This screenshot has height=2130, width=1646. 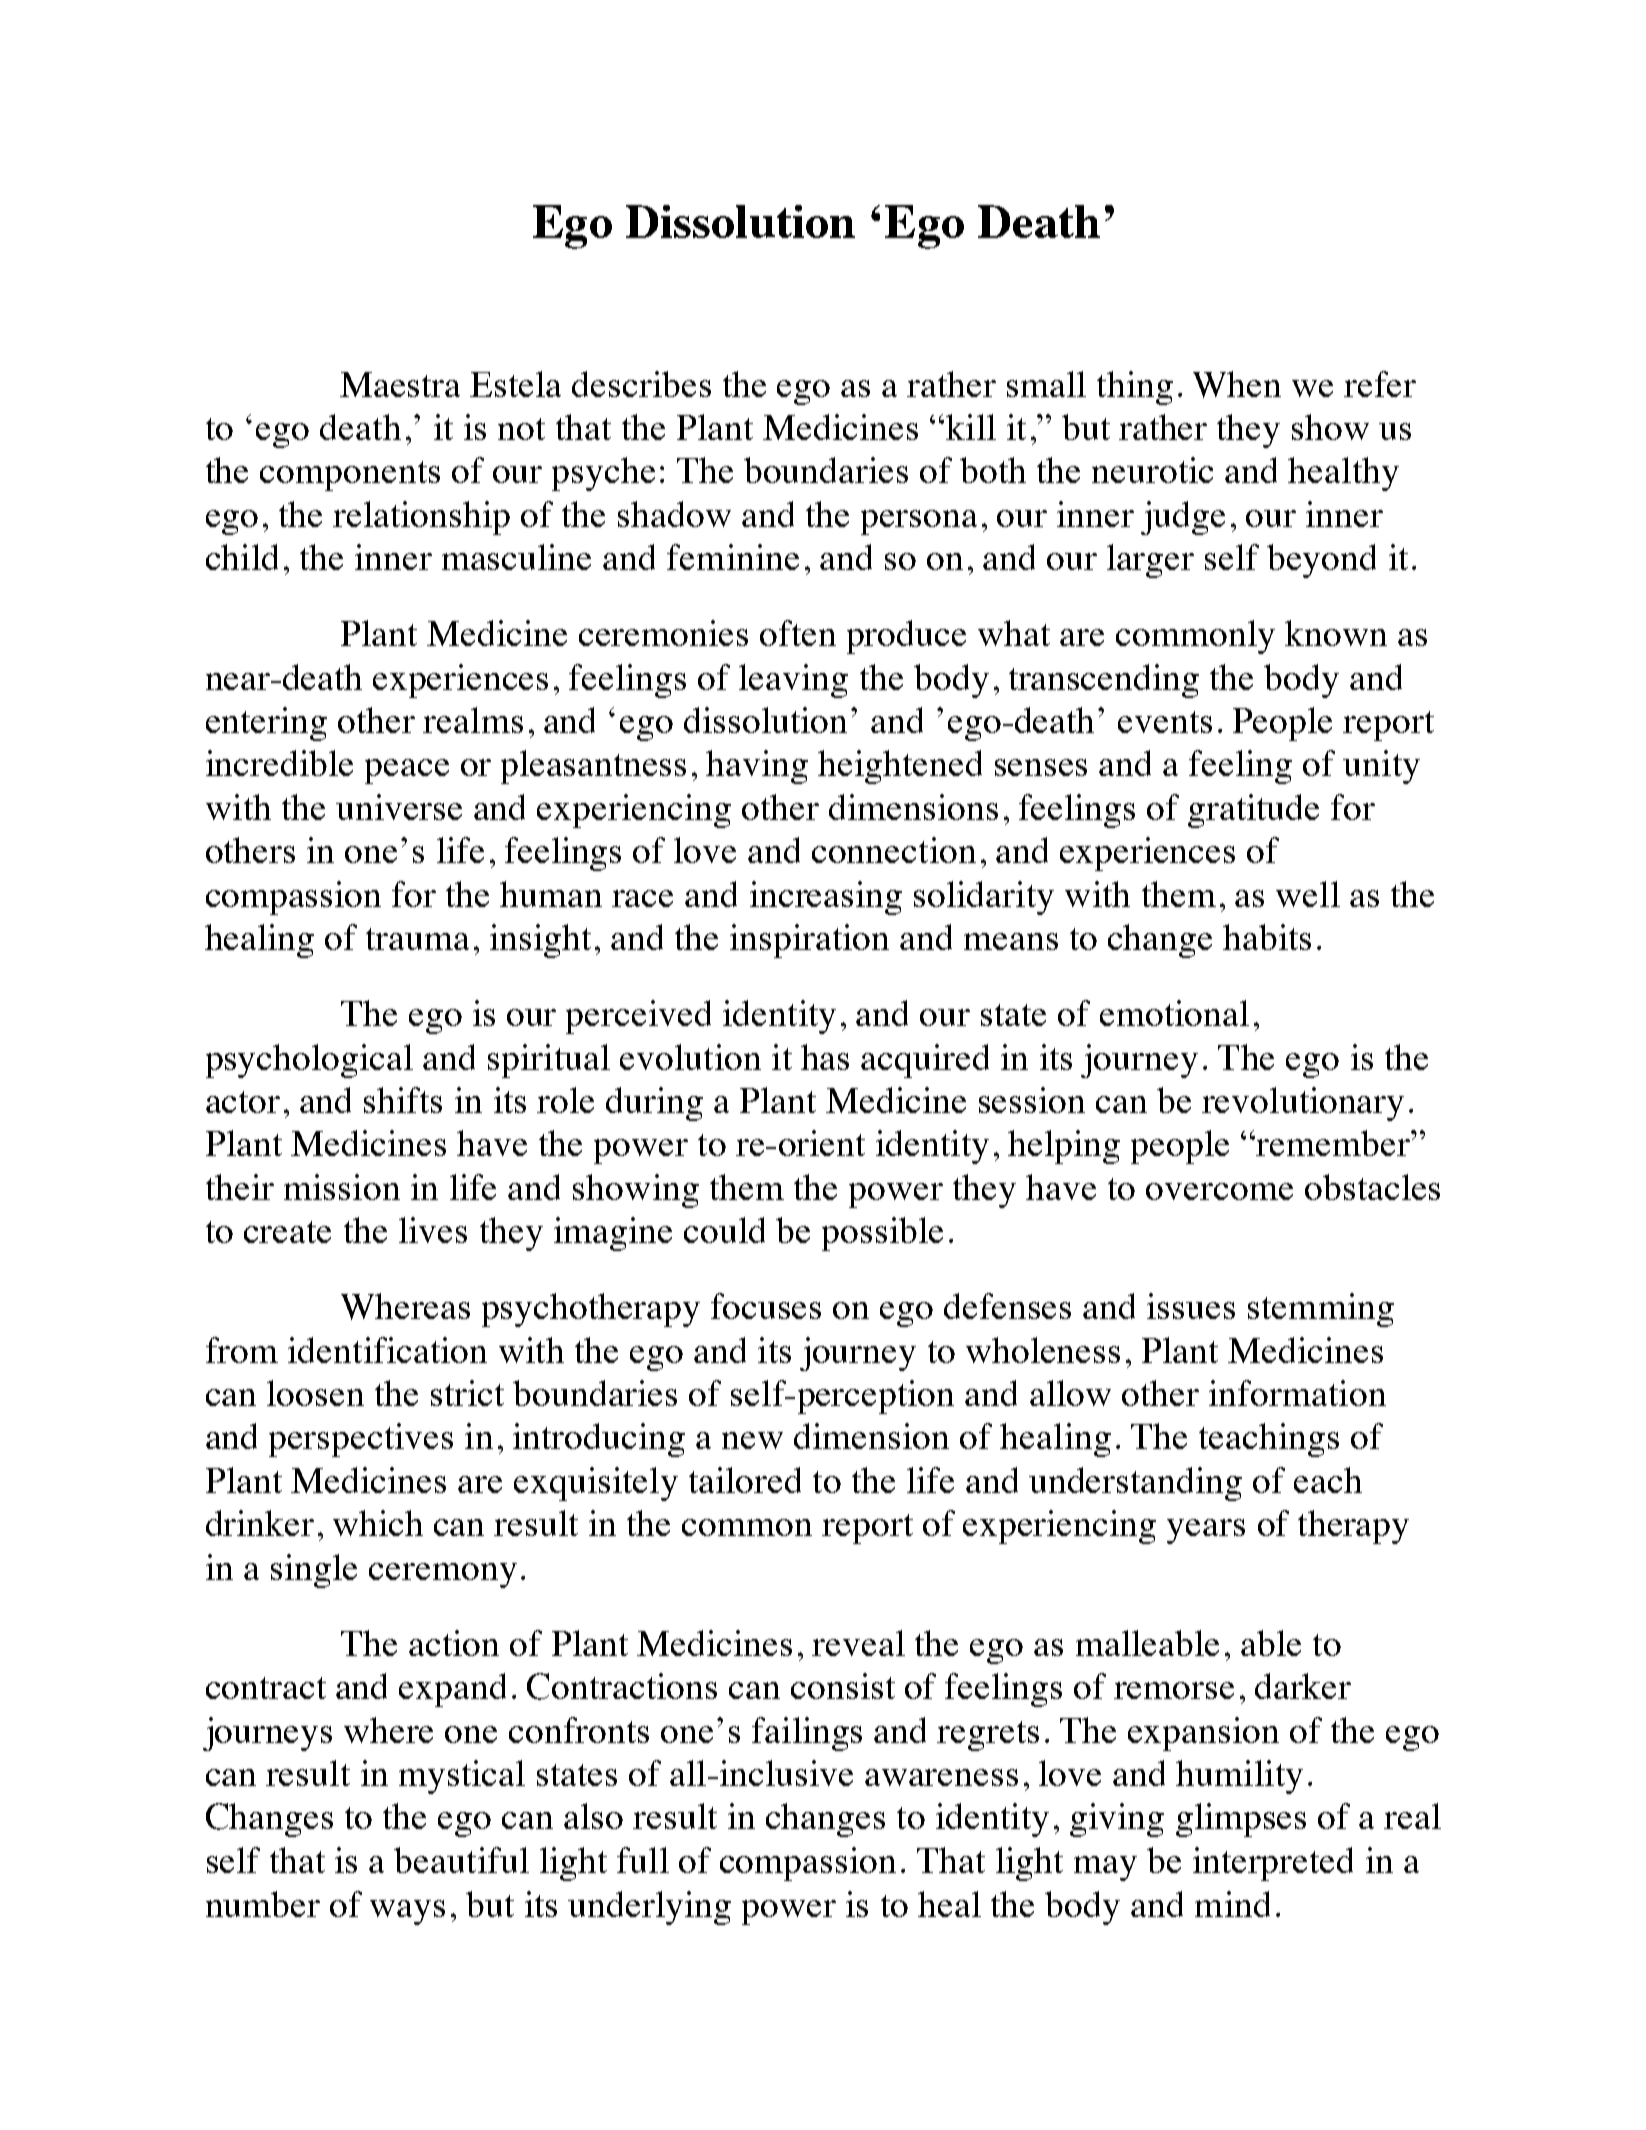 What do you see at coordinates (825, 1057) in the screenshot?
I see `has` at bounding box center [825, 1057].
